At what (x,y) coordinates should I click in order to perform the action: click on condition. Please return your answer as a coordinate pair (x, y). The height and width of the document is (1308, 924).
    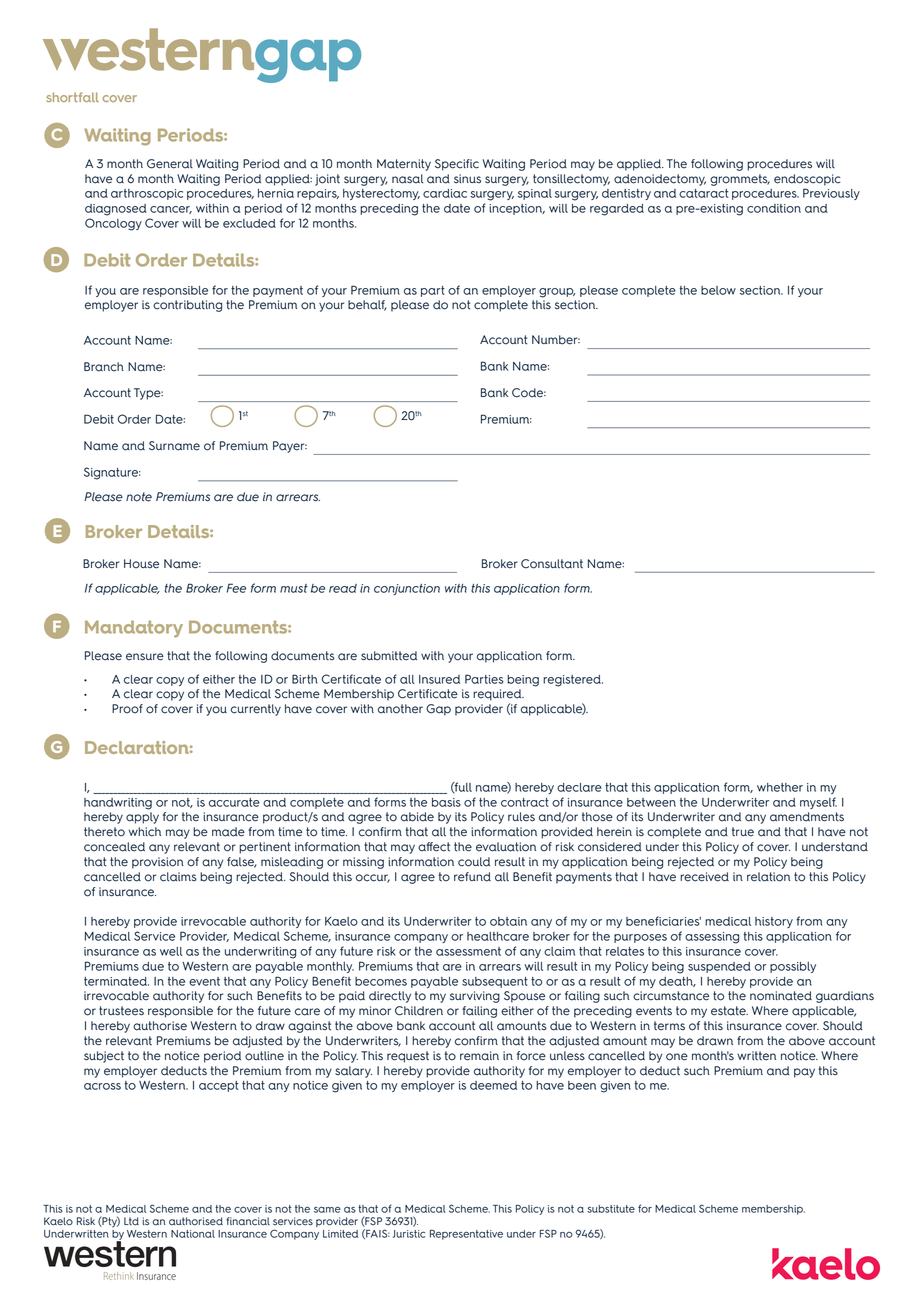
    Looking at the image, I should click on (774, 208).
